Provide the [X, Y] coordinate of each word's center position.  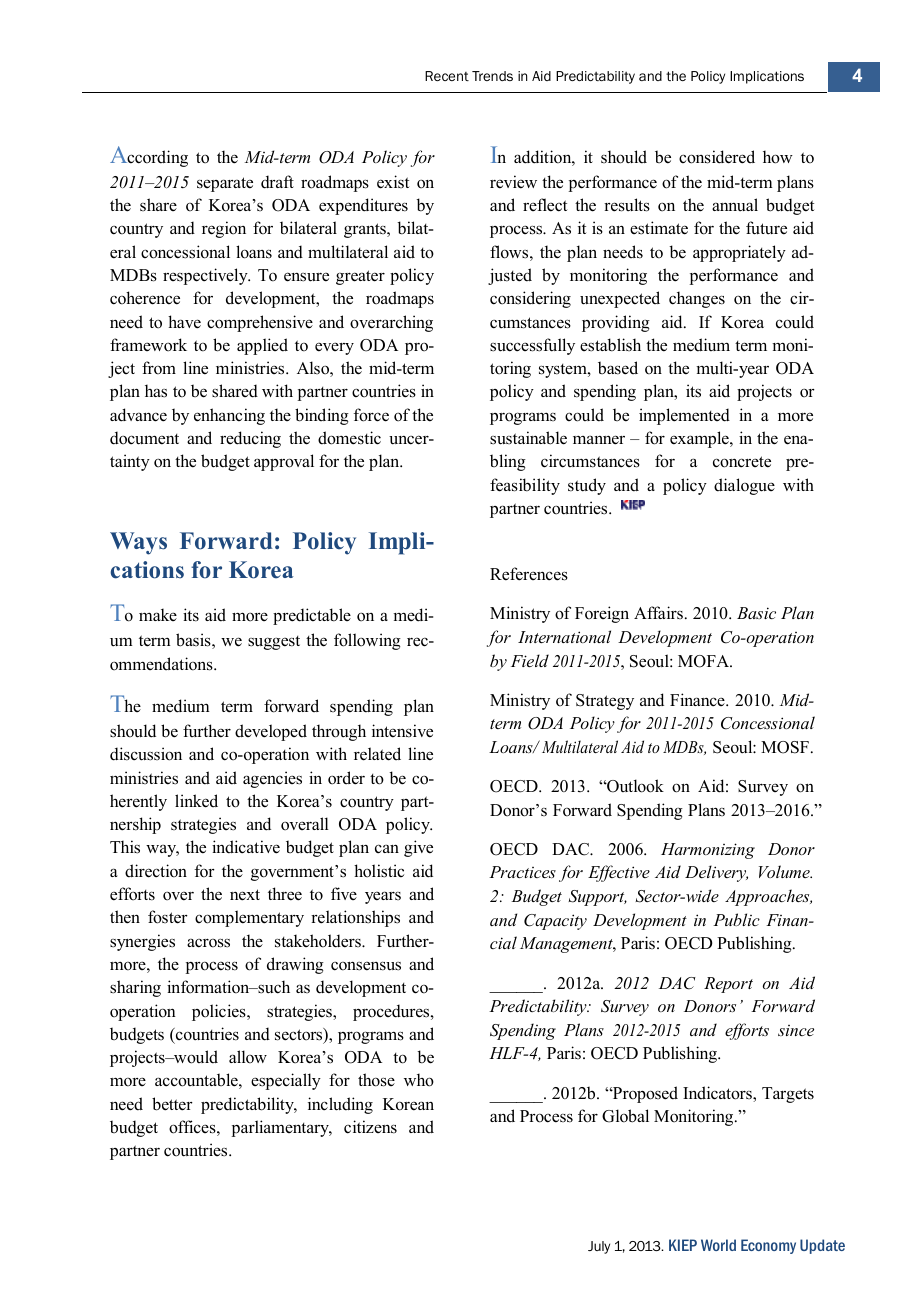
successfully [532, 346]
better [172, 1104]
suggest [274, 643]
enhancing [229, 416]
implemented [684, 416]
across [208, 943]
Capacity [555, 922]
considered [717, 157]
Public [736, 919]
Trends [492, 76]
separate [225, 184]
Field [530, 660]
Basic [756, 613]
